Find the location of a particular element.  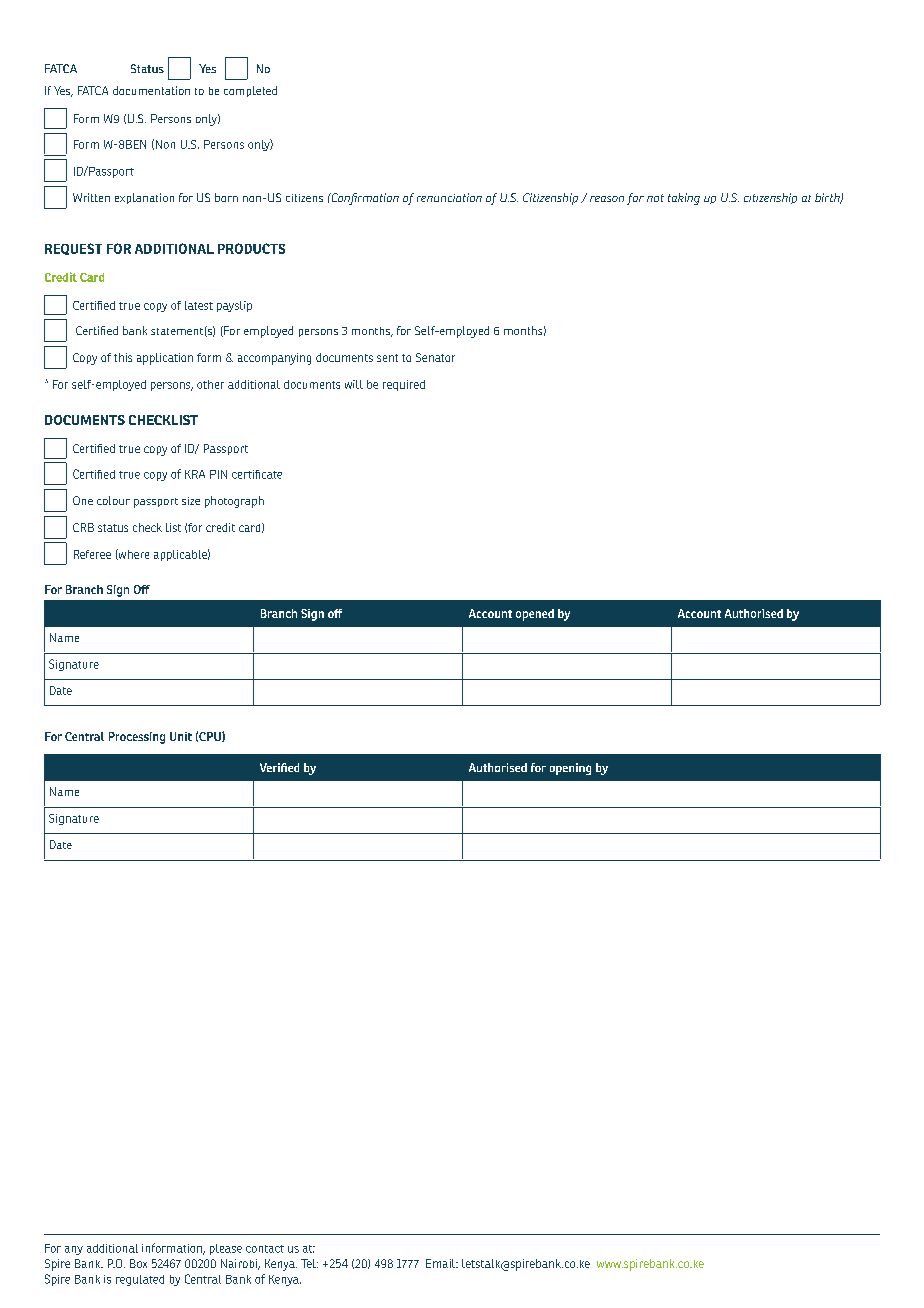

Processing is located at coordinates (137, 738).
